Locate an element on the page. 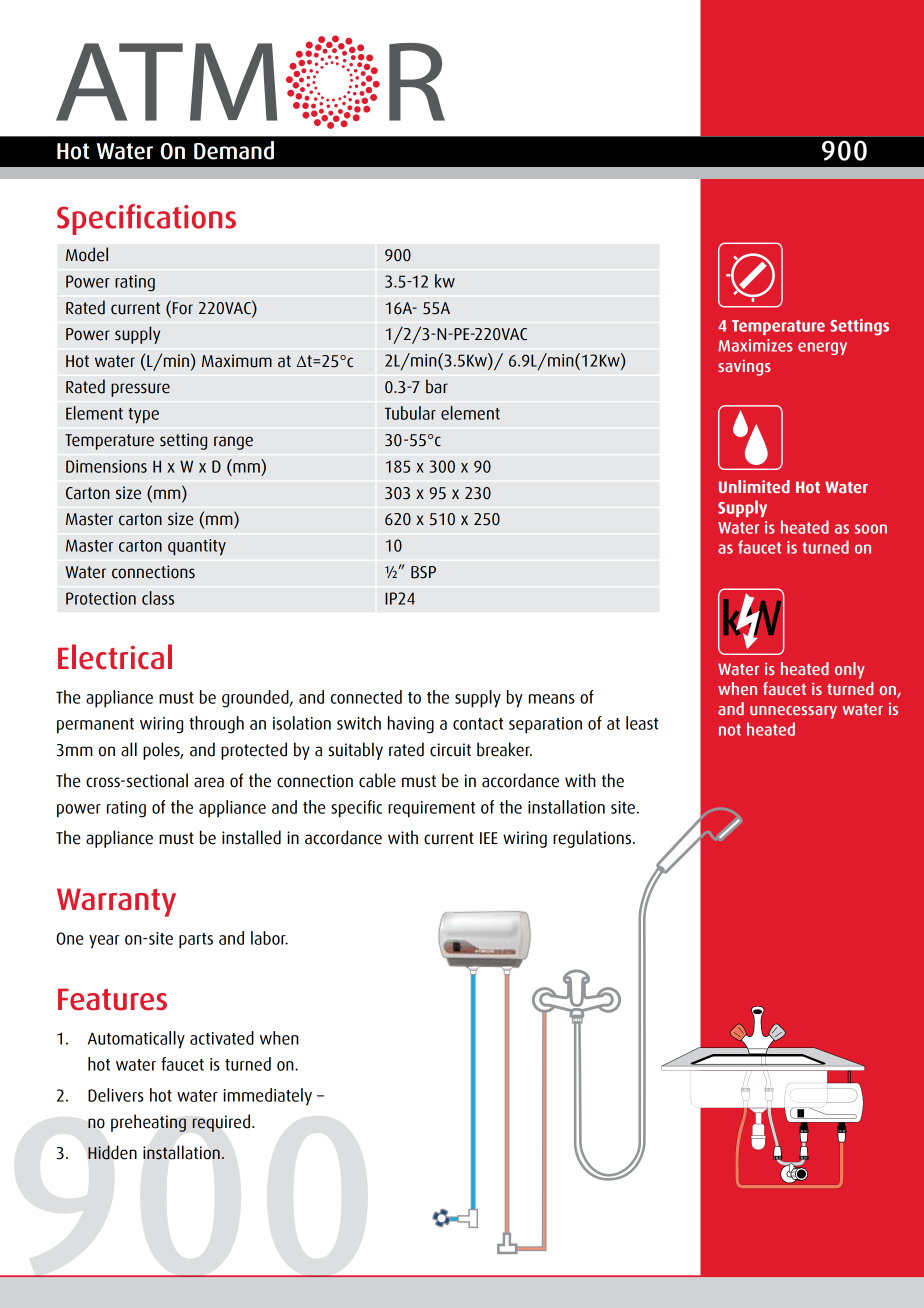 The height and width of the document is (1308, 924). Demand is located at coordinates (234, 150).
